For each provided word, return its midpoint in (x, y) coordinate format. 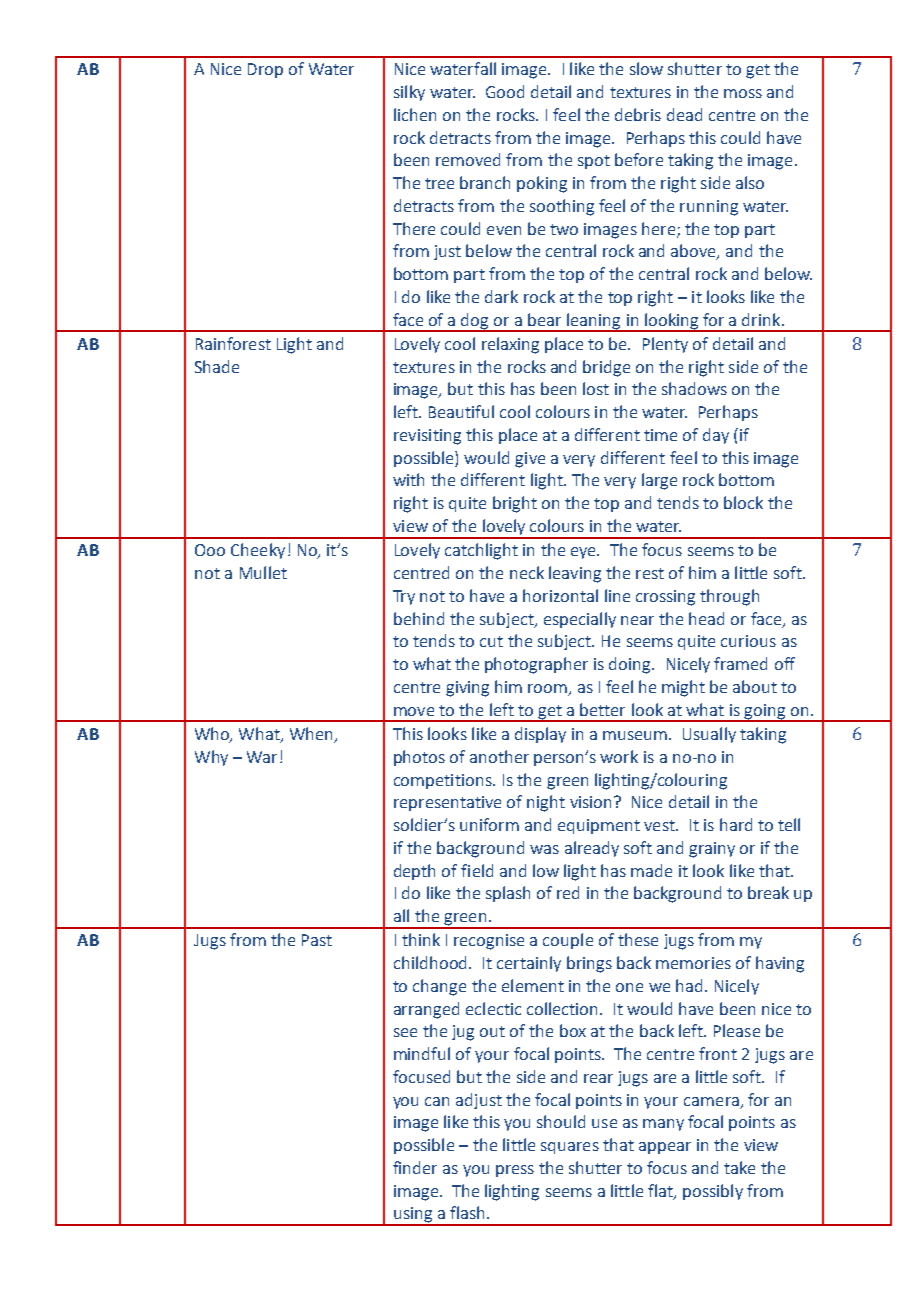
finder (415, 1167)
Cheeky (258, 551)
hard (736, 824)
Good (505, 91)
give (530, 460)
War (262, 757)
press (515, 1171)
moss (743, 93)
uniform (489, 824)
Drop (265, 70)
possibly (713, 1192)
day (716, 436)
